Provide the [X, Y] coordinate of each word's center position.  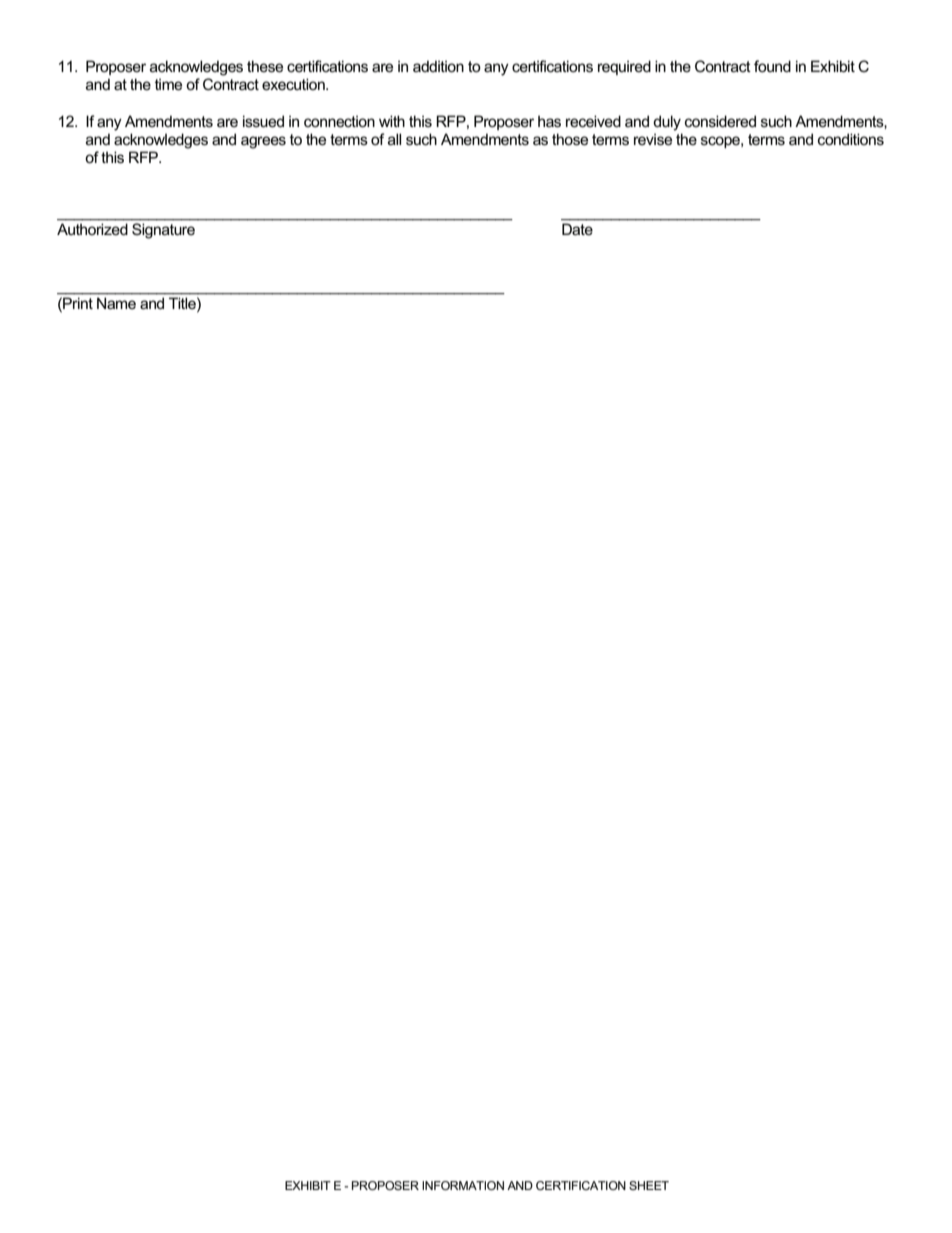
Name [116, 303]
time [168, 84]
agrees [263, 142]
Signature [163, 231]
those [570, 139]
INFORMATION [463, 1185]
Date [577, 229]
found [772, 66]
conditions [851, 139]
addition [438, 66]
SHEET [649, 1185]
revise [653, 139]
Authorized [92, 229]
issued [263, 121]
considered [720, 121]
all [394, 139]
